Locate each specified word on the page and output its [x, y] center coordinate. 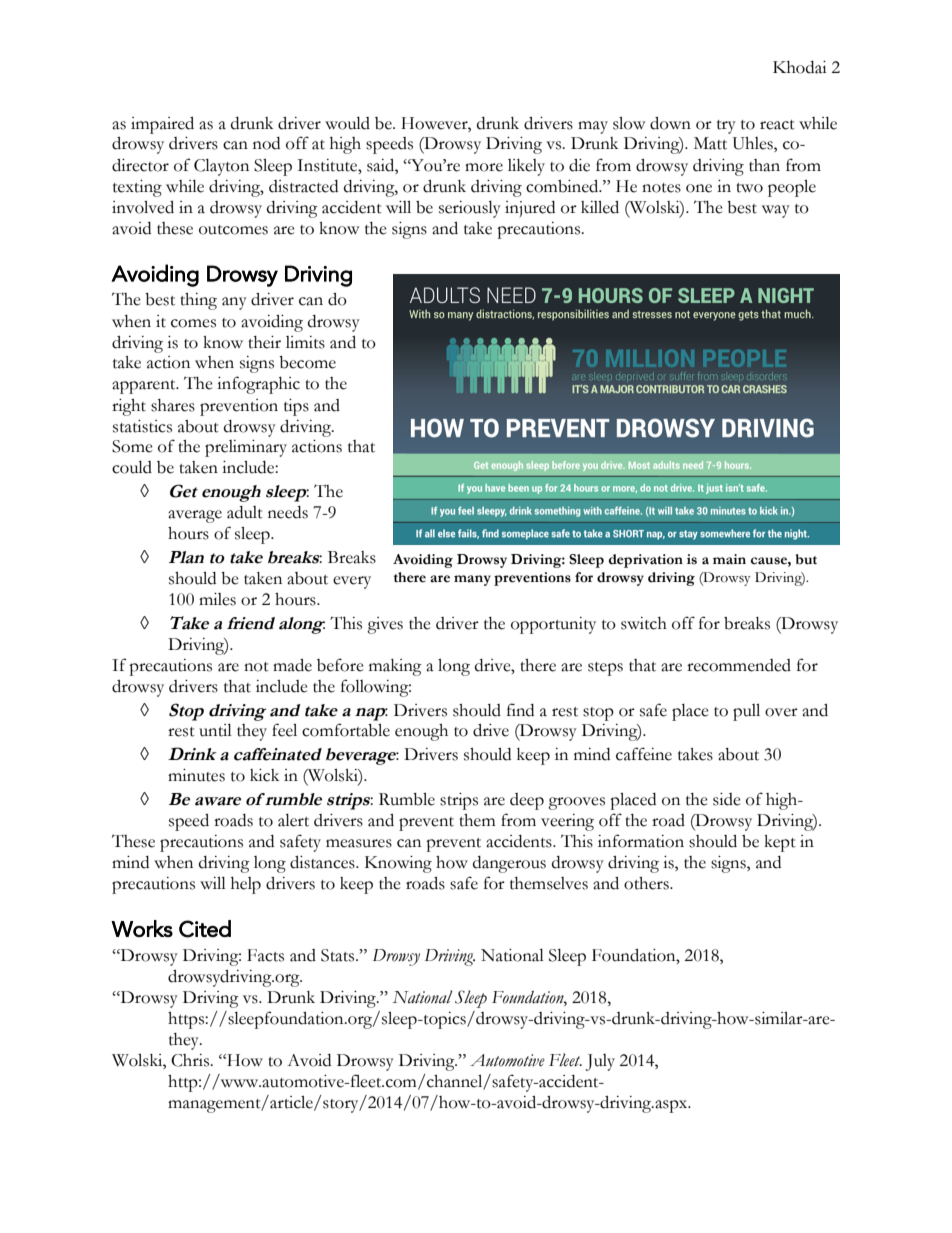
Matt [710, 143]
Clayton [221, 167]
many [472, 580]
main [729, 559]
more [484, 167]
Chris [191, 1060]
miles [217, 599]
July [600, 1062]
